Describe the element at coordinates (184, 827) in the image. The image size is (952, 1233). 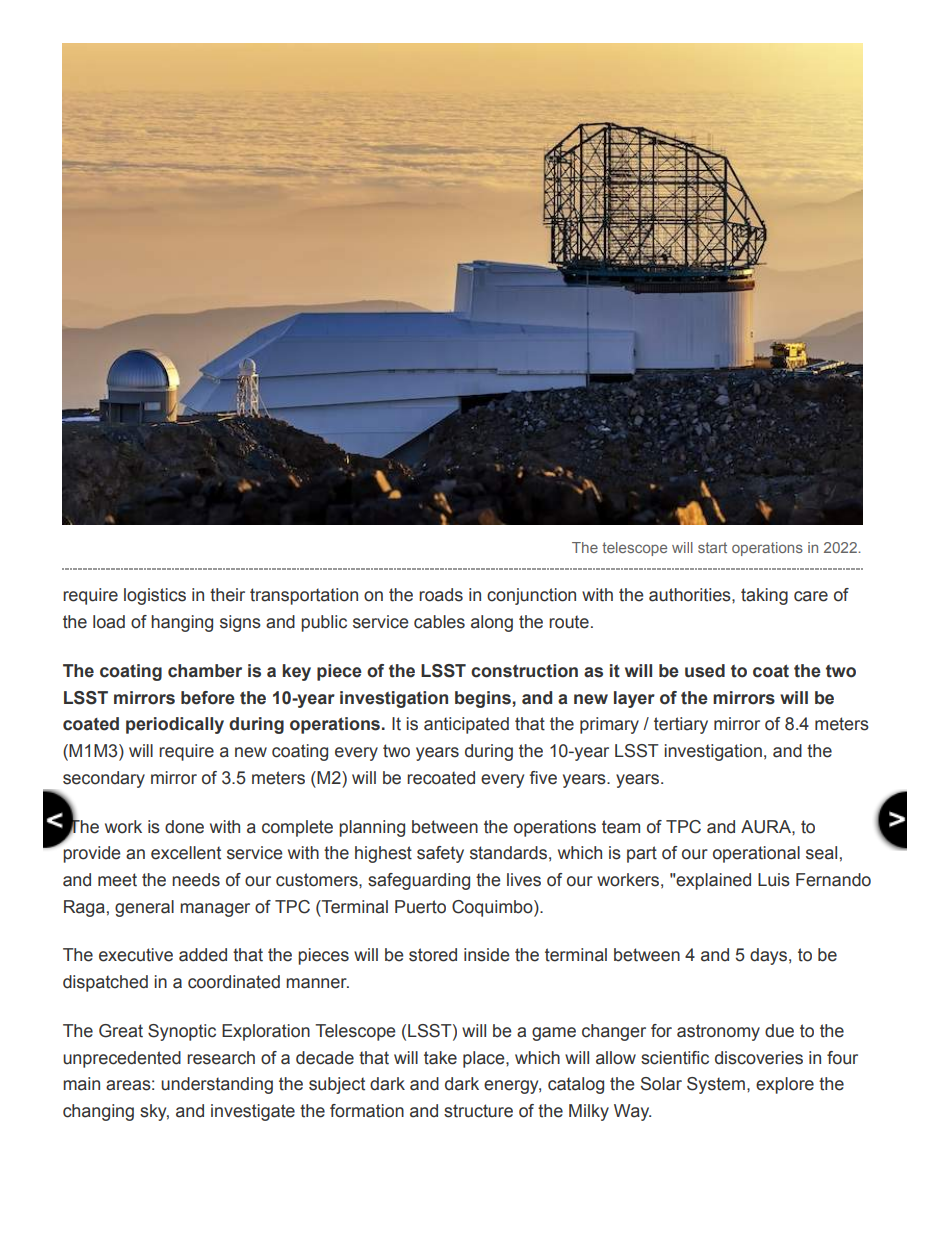
I see `done` at that location.
